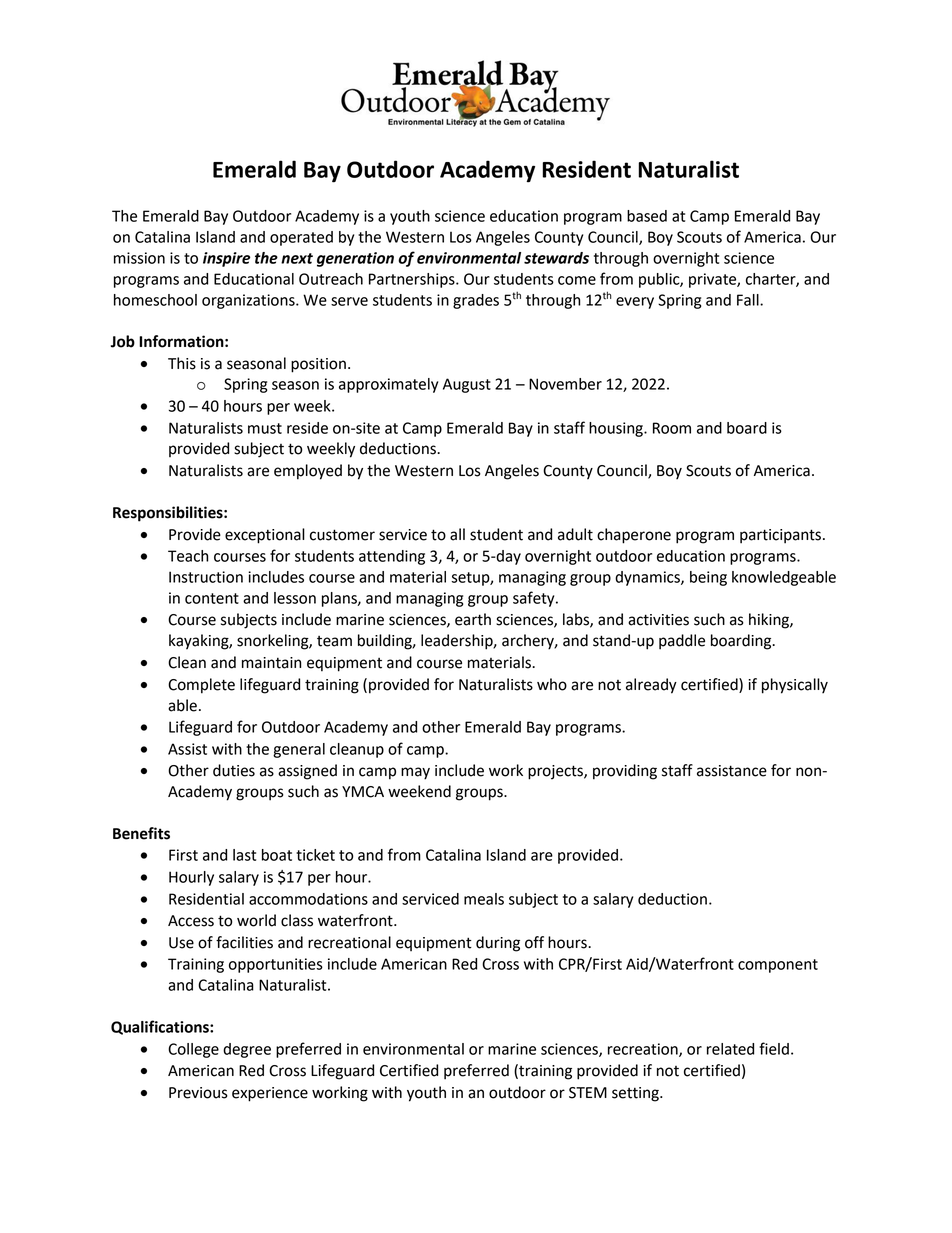 The height and width of the page is (1233, 952). I want to click on Complete, so click(201, 686).
